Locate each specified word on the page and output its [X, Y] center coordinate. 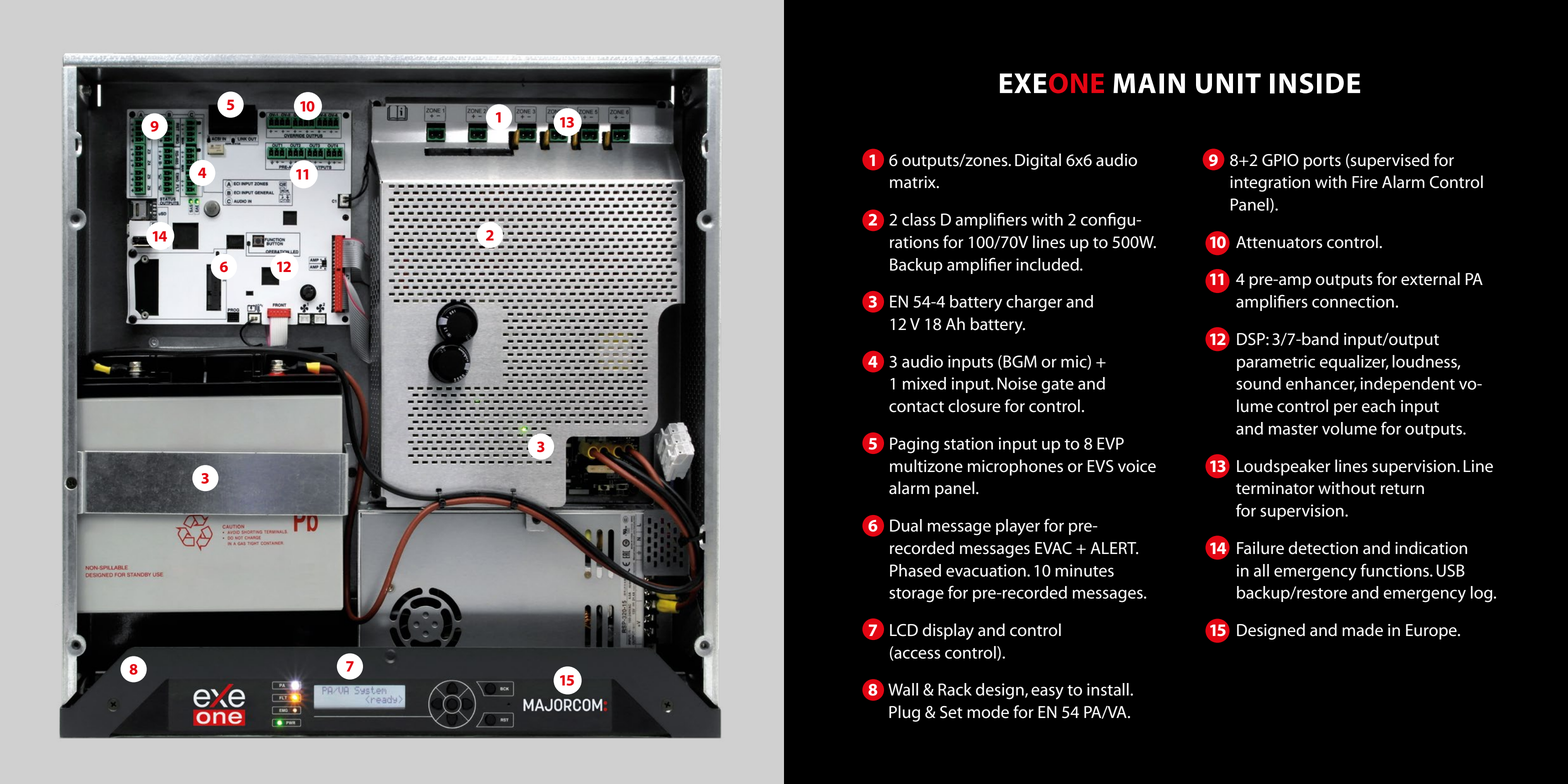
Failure [1260, 548]
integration [1270, 184]
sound [1258, 383]
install [1109, 689]
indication [1431, 548]
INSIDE [1315, 83]
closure [974, 406]
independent [1407, 385]
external [1430, 279]
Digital [1038, 161]
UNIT [1228, 83]
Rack [955, 689]
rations [914, 242]
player [1018, 527]
